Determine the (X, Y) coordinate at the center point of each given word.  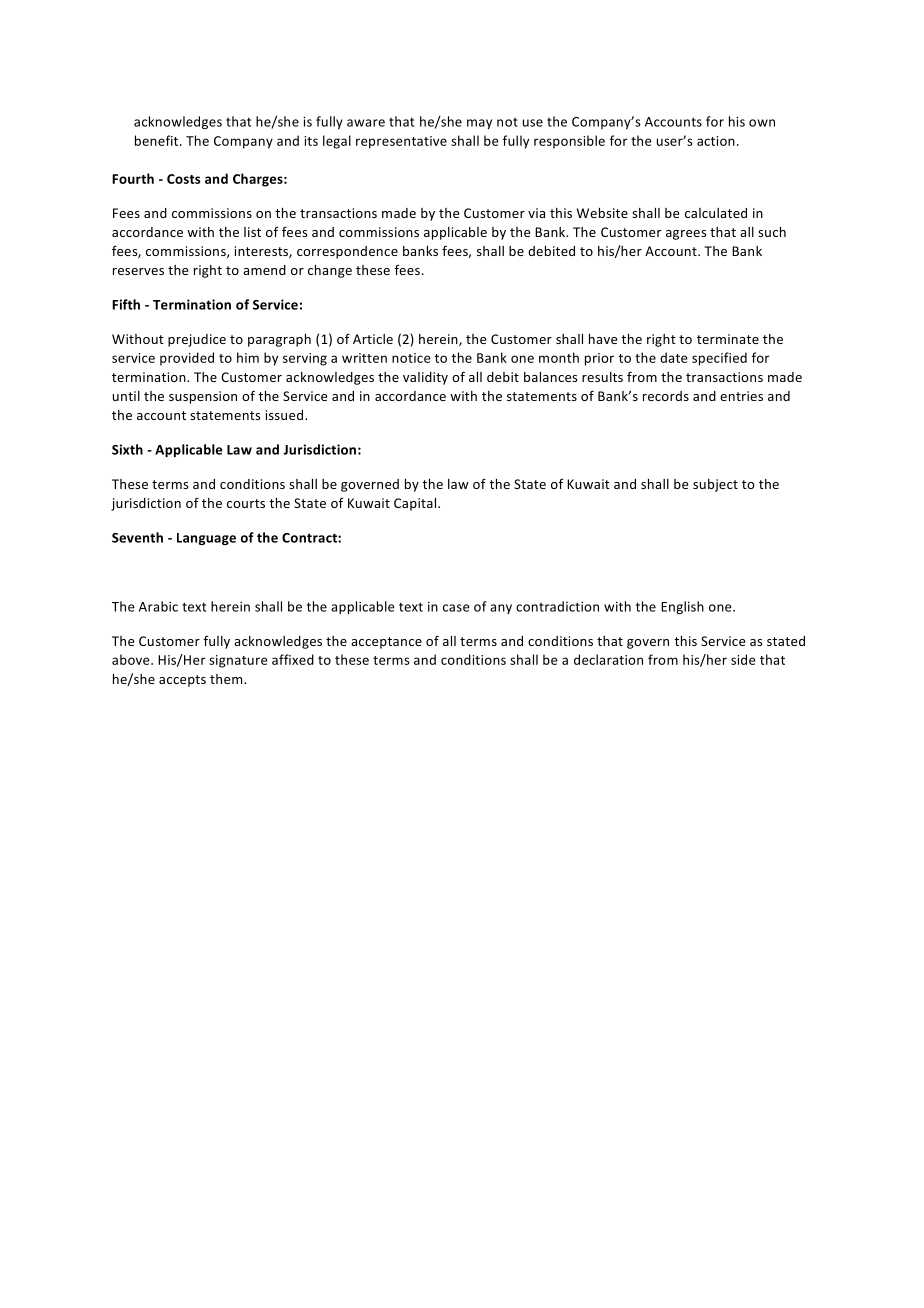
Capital (416, 504)
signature (238, 661)
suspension (203, 397)
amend (264, 270)
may (479, 124)
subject (715, 485)
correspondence (347, 252)
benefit (158, 140)
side (743, 659)
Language (206, 539)
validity (425, 378)
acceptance (386, 643)
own (762, 123)
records (666, 396)
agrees (686, 235)
